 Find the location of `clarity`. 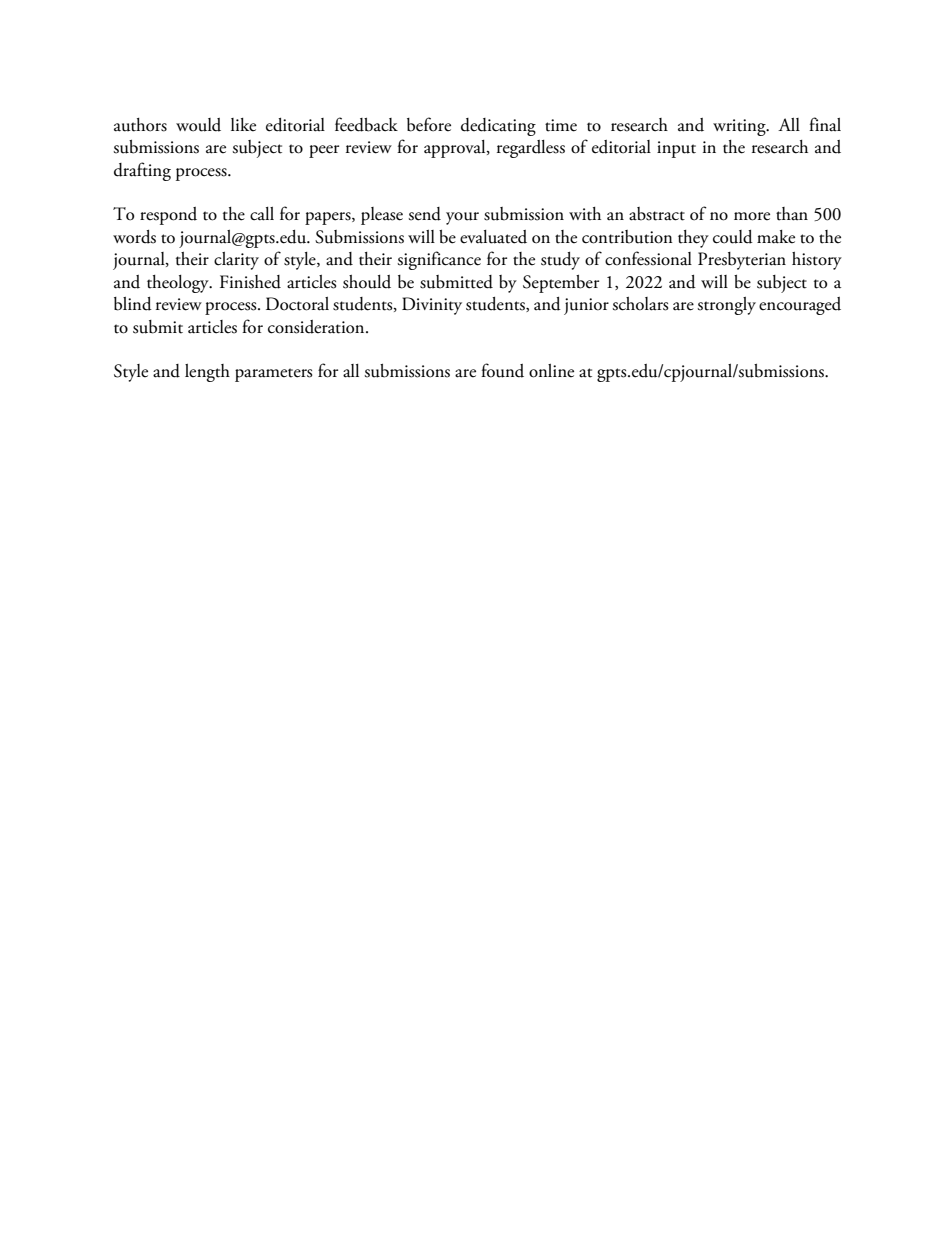

clarity is located at coordinates (236, 261).
